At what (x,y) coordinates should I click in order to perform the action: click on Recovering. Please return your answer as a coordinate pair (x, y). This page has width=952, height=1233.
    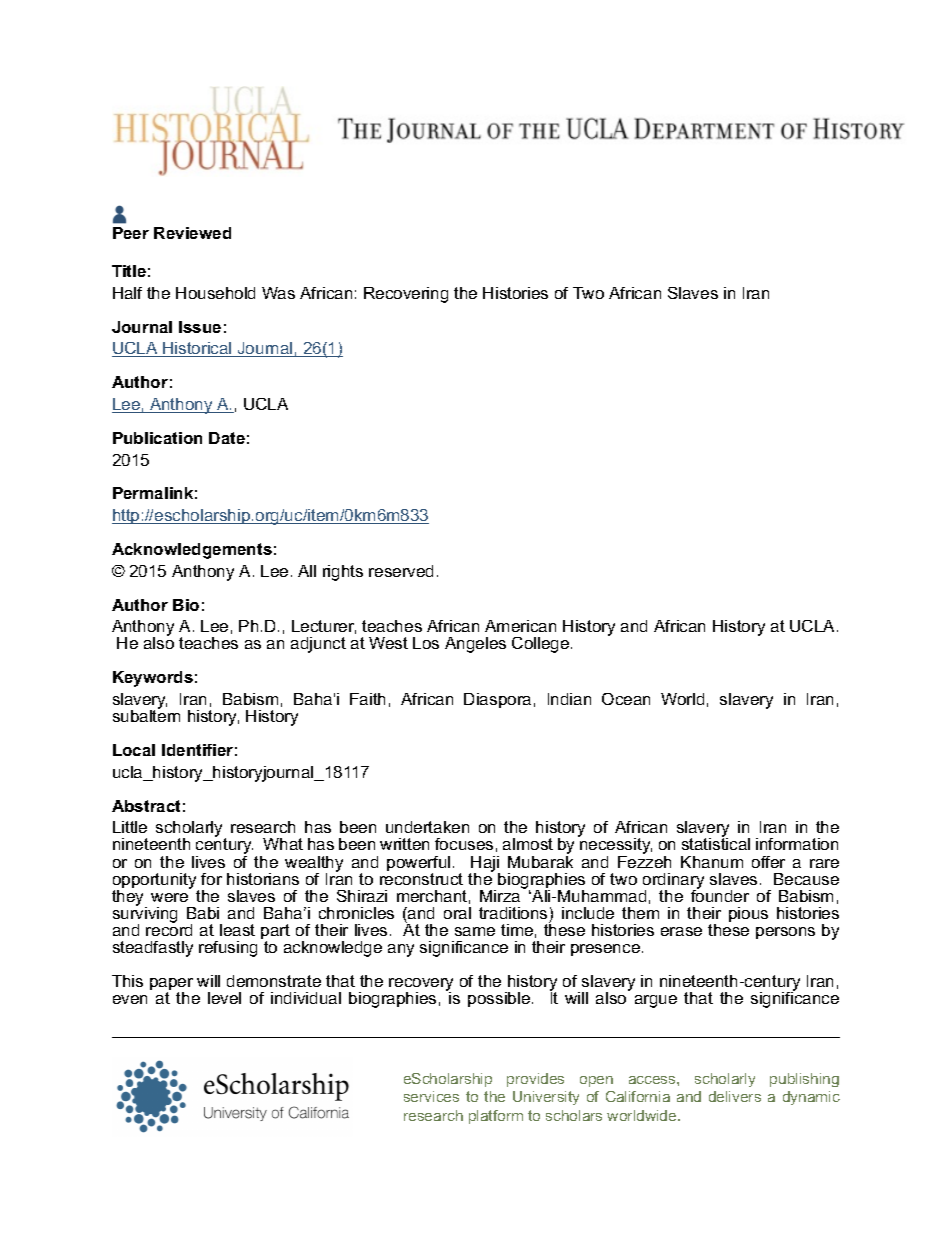
    Looking at the image, I should click on (406, 295).
